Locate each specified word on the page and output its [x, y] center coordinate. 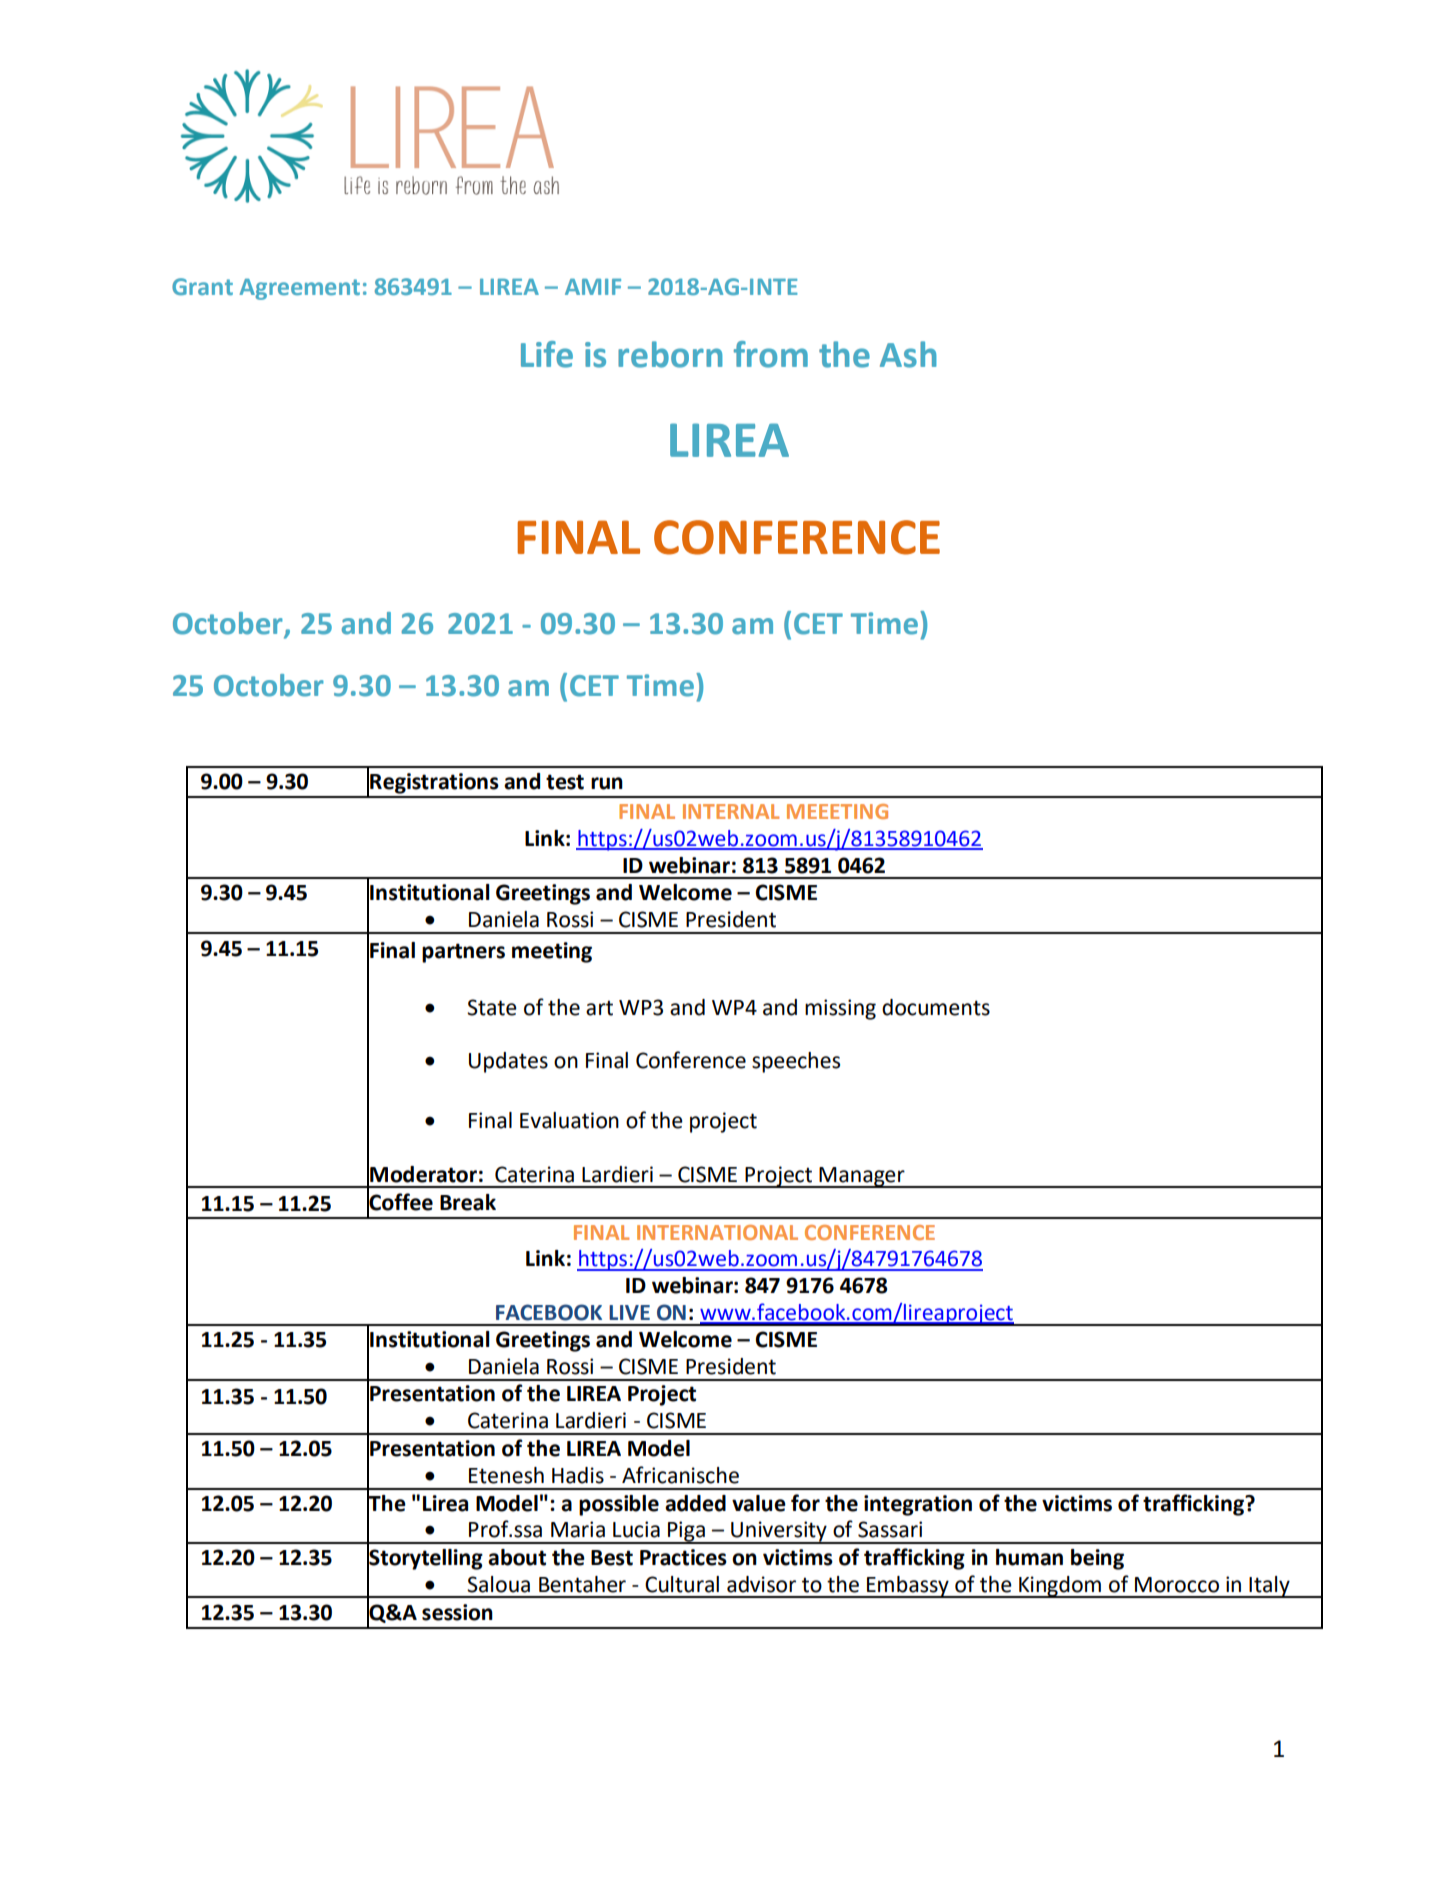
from [771, 354]
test [565, 782]
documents [936, 1007]
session [457, 1612]
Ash [908, 354]
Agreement [299, 289]
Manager [862, 1177]
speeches [796, 1062]
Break [468, 1202]
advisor [761, 1584]
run [607, 783]
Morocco [1177, 1585]
